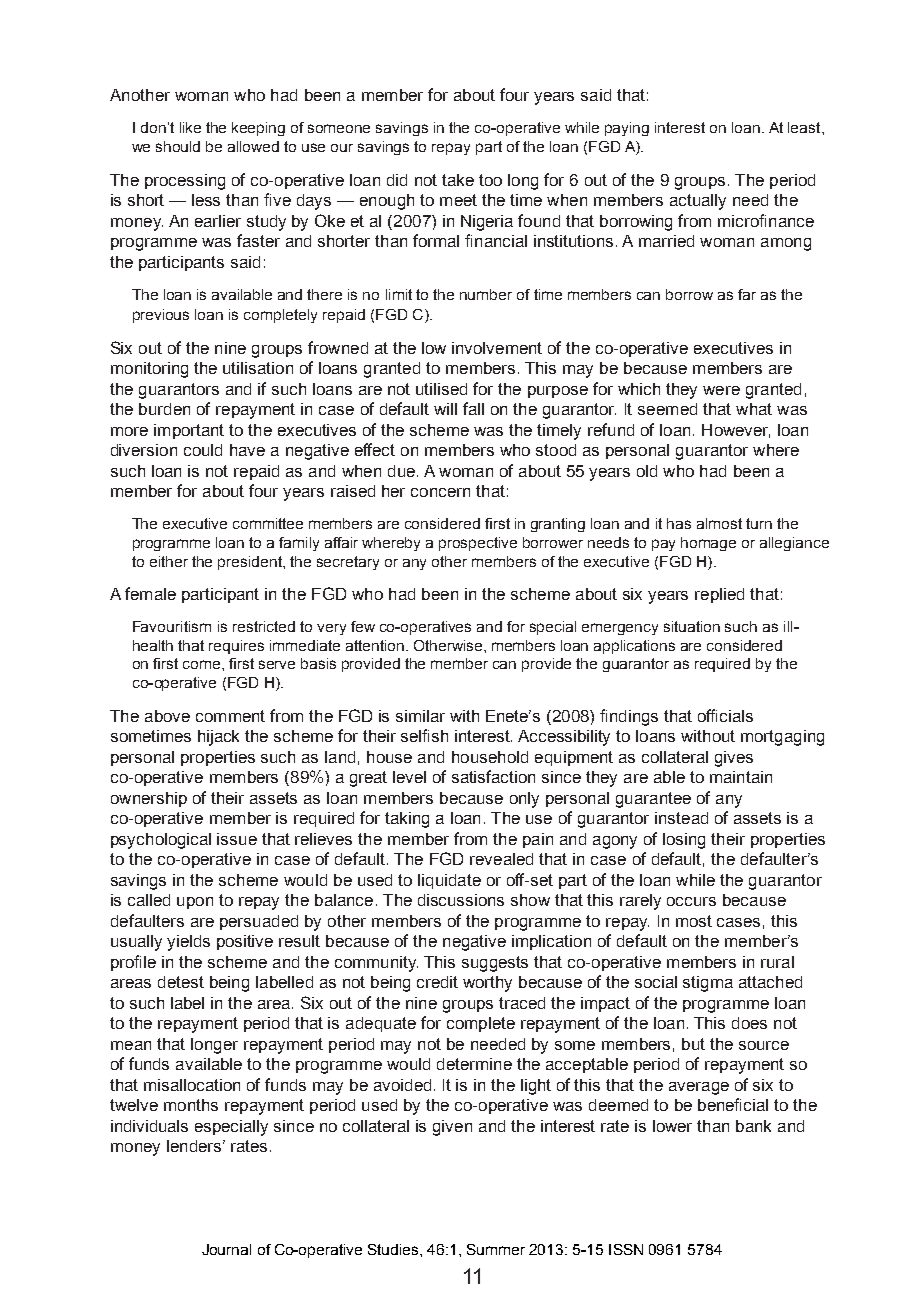 The width and height of the screenshot is (924, 1308). Describe the element at coordinates (496, 1249) in the screenshot. I see `Summer` at that location.
